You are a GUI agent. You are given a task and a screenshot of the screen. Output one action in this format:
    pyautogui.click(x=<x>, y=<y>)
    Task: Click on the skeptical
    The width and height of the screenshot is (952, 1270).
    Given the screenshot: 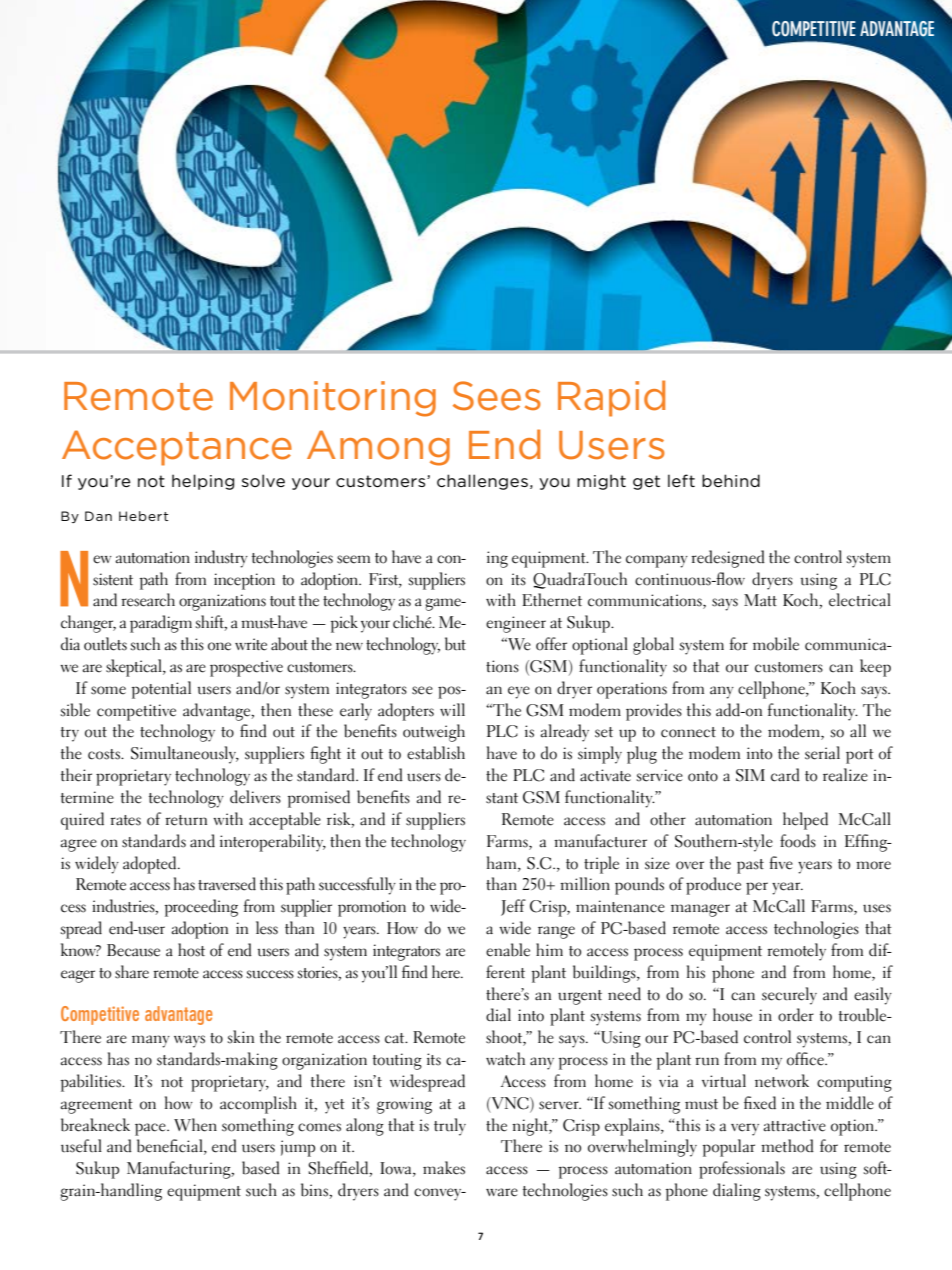 What is the action you would take?
    pyautogui.click(x=135, y=668)
